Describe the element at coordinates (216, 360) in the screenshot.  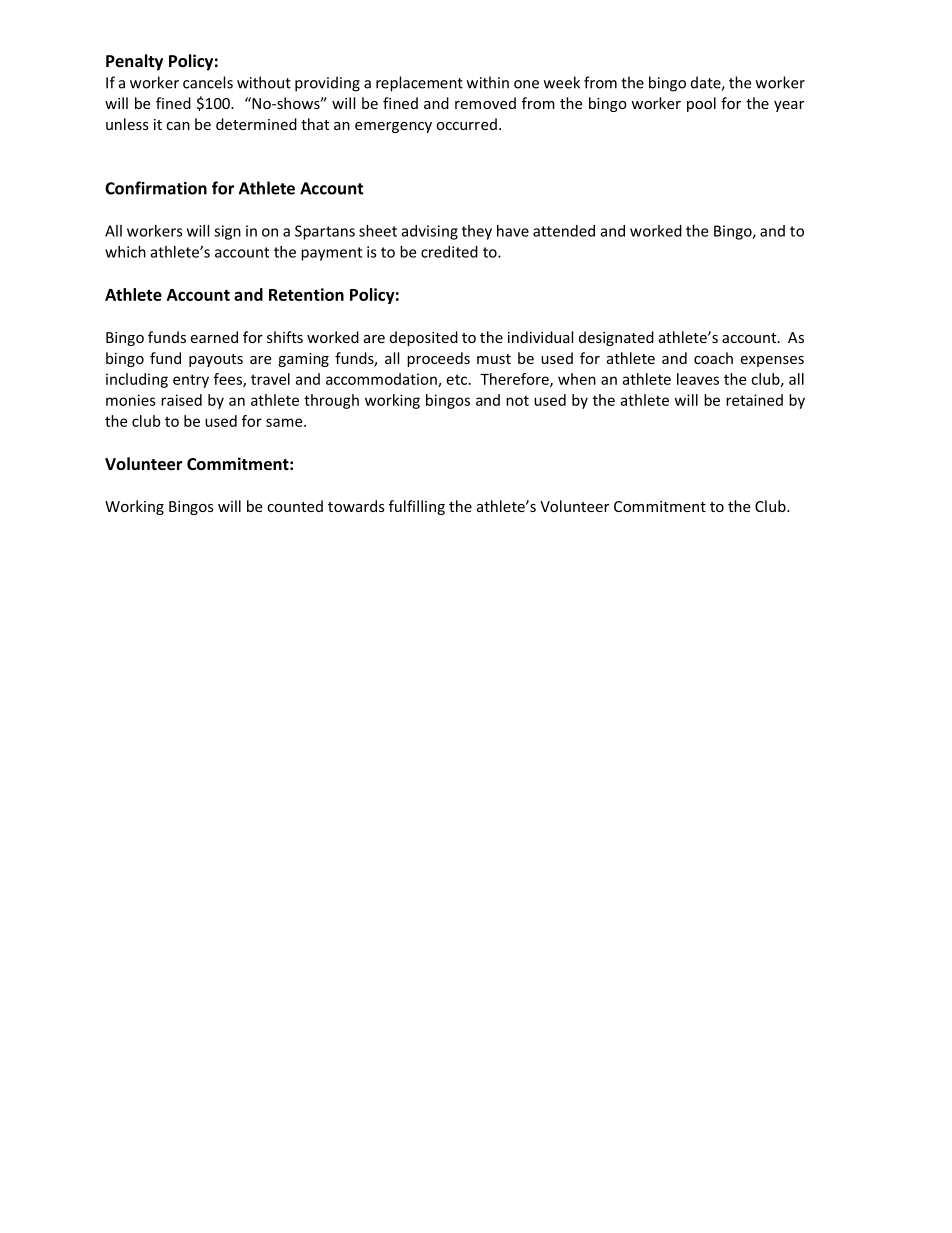
I see `payouts` at that location.
